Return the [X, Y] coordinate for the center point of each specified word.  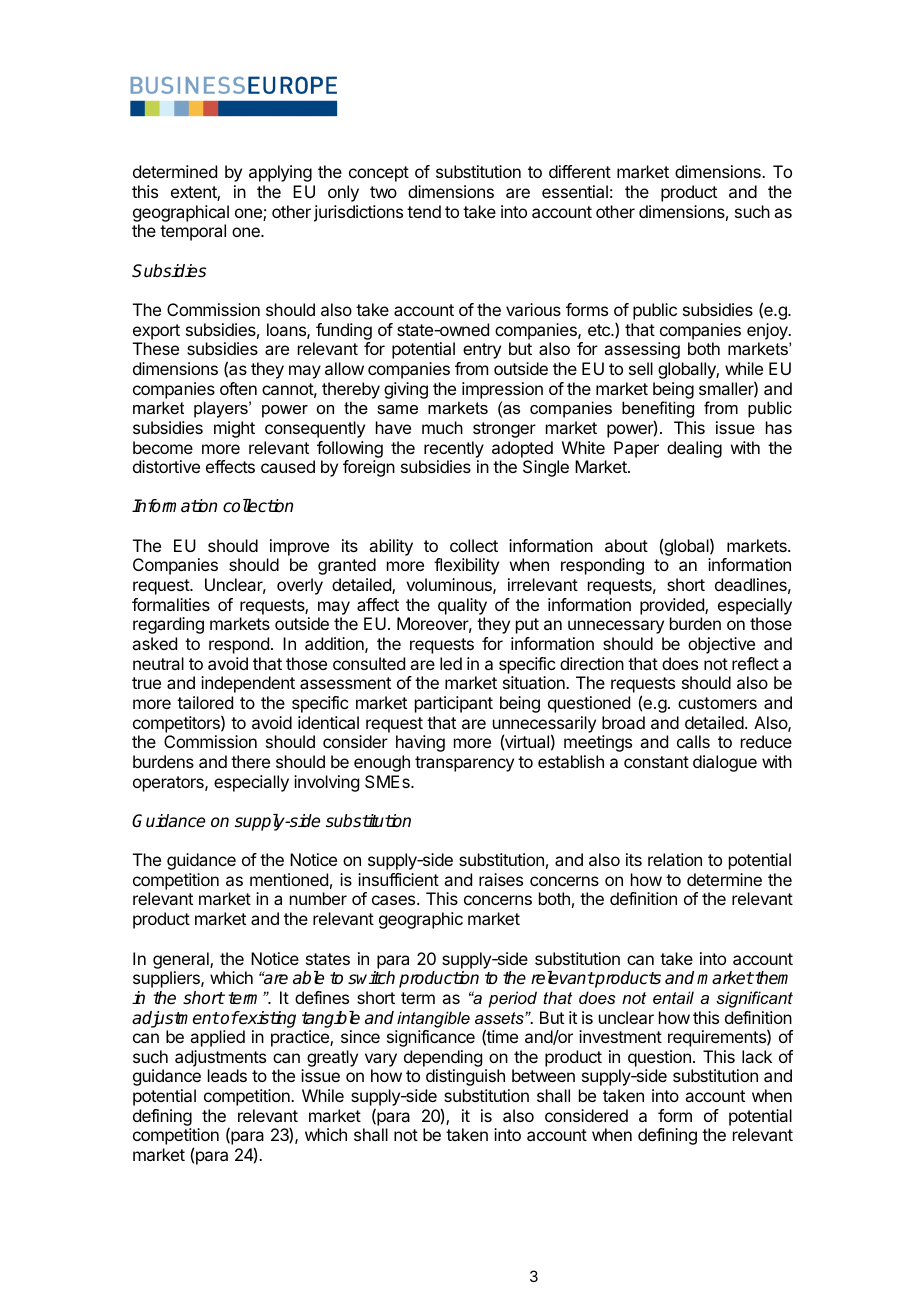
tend [424, 211]
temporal [193, 232]
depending [443, 1060]
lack [757, 1056]
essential [575, 191]
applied [217, 1038]
